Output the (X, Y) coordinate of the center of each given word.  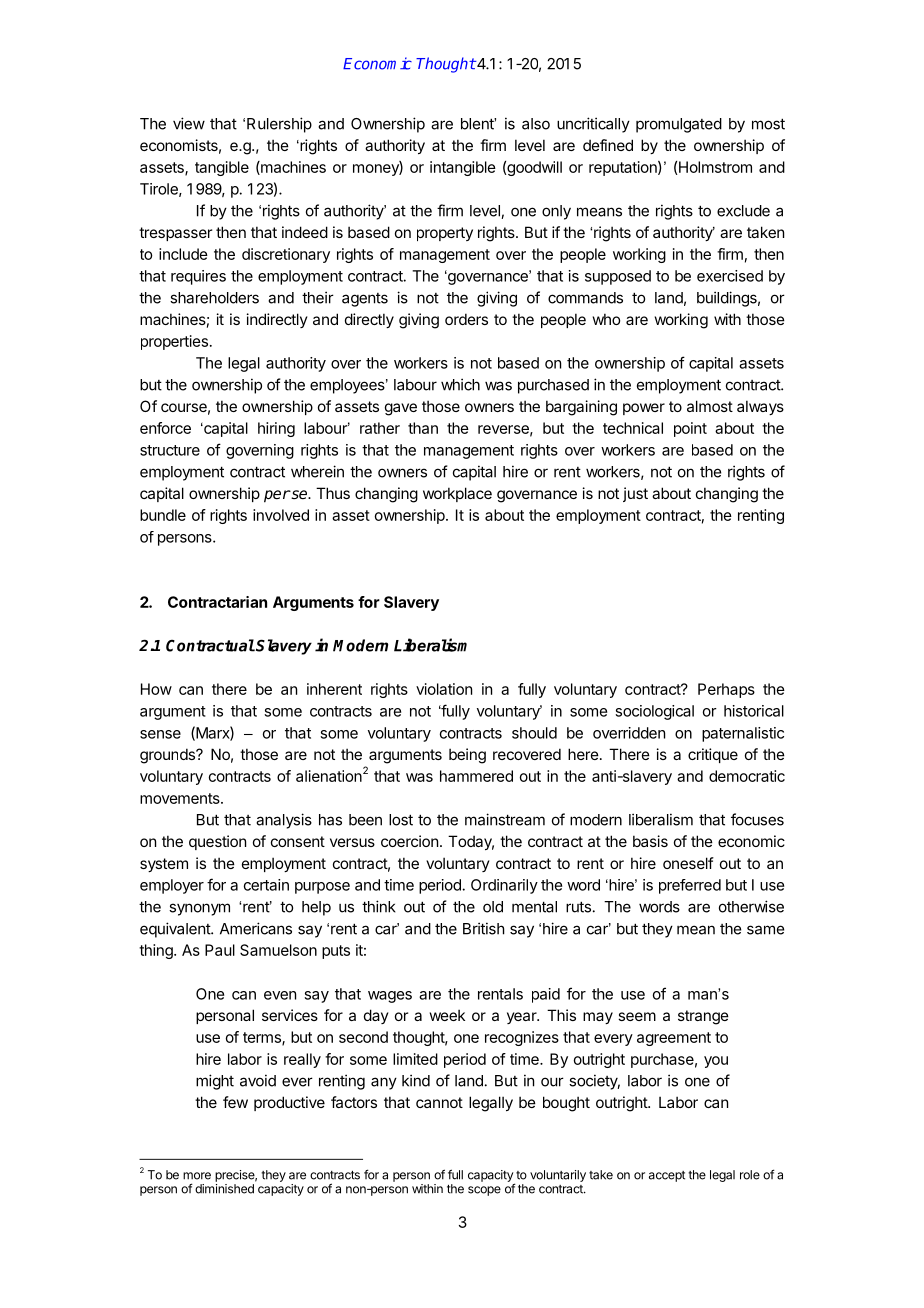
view (189, 123)
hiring (276, 429)
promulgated (679, 125)
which (460, 384)
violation (444, 689)
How (156, 689)
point (690, 429)
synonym (199, 909)
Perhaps (726, 690)
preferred (690, 886)
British (484, 928)
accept (667, 1176)
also (536, 124)
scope (484, 1191)
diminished (224, 1189)
